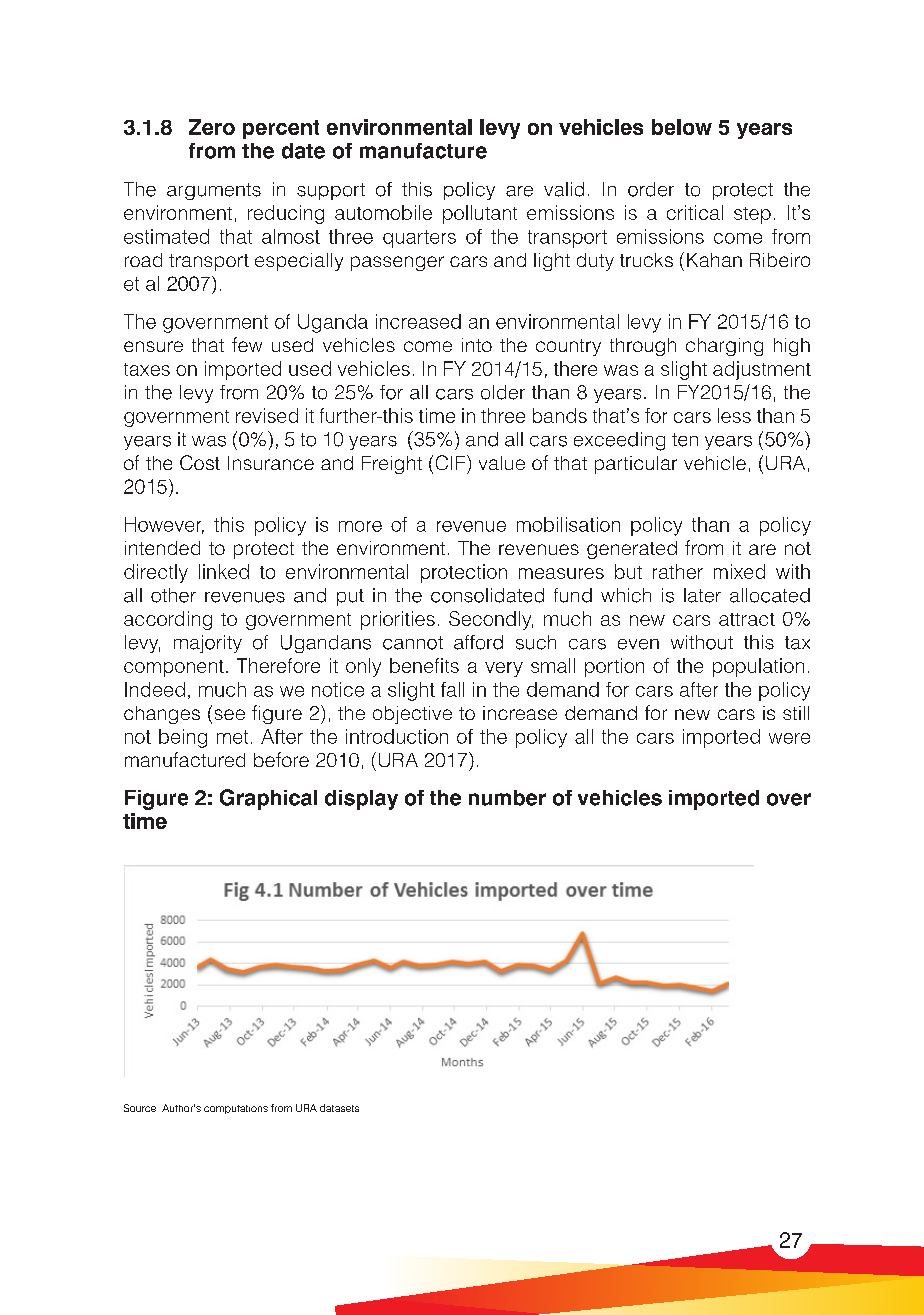  What do you see at coordinates (339, 1108) in the screenshot?
I see `datasets` at bounding box center [339, 1108].
